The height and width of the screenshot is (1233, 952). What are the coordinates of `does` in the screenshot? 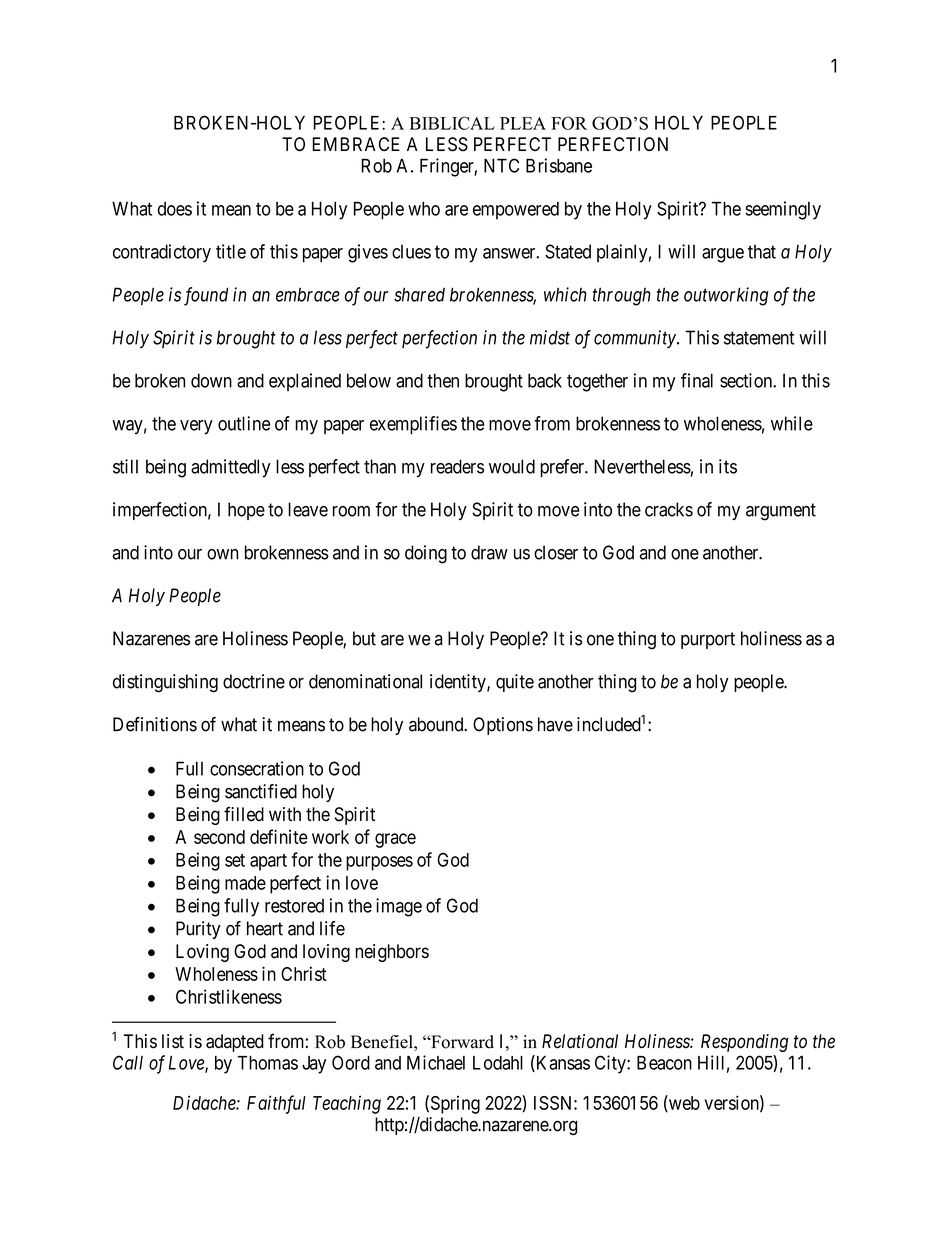 It's located at (175, 209).
